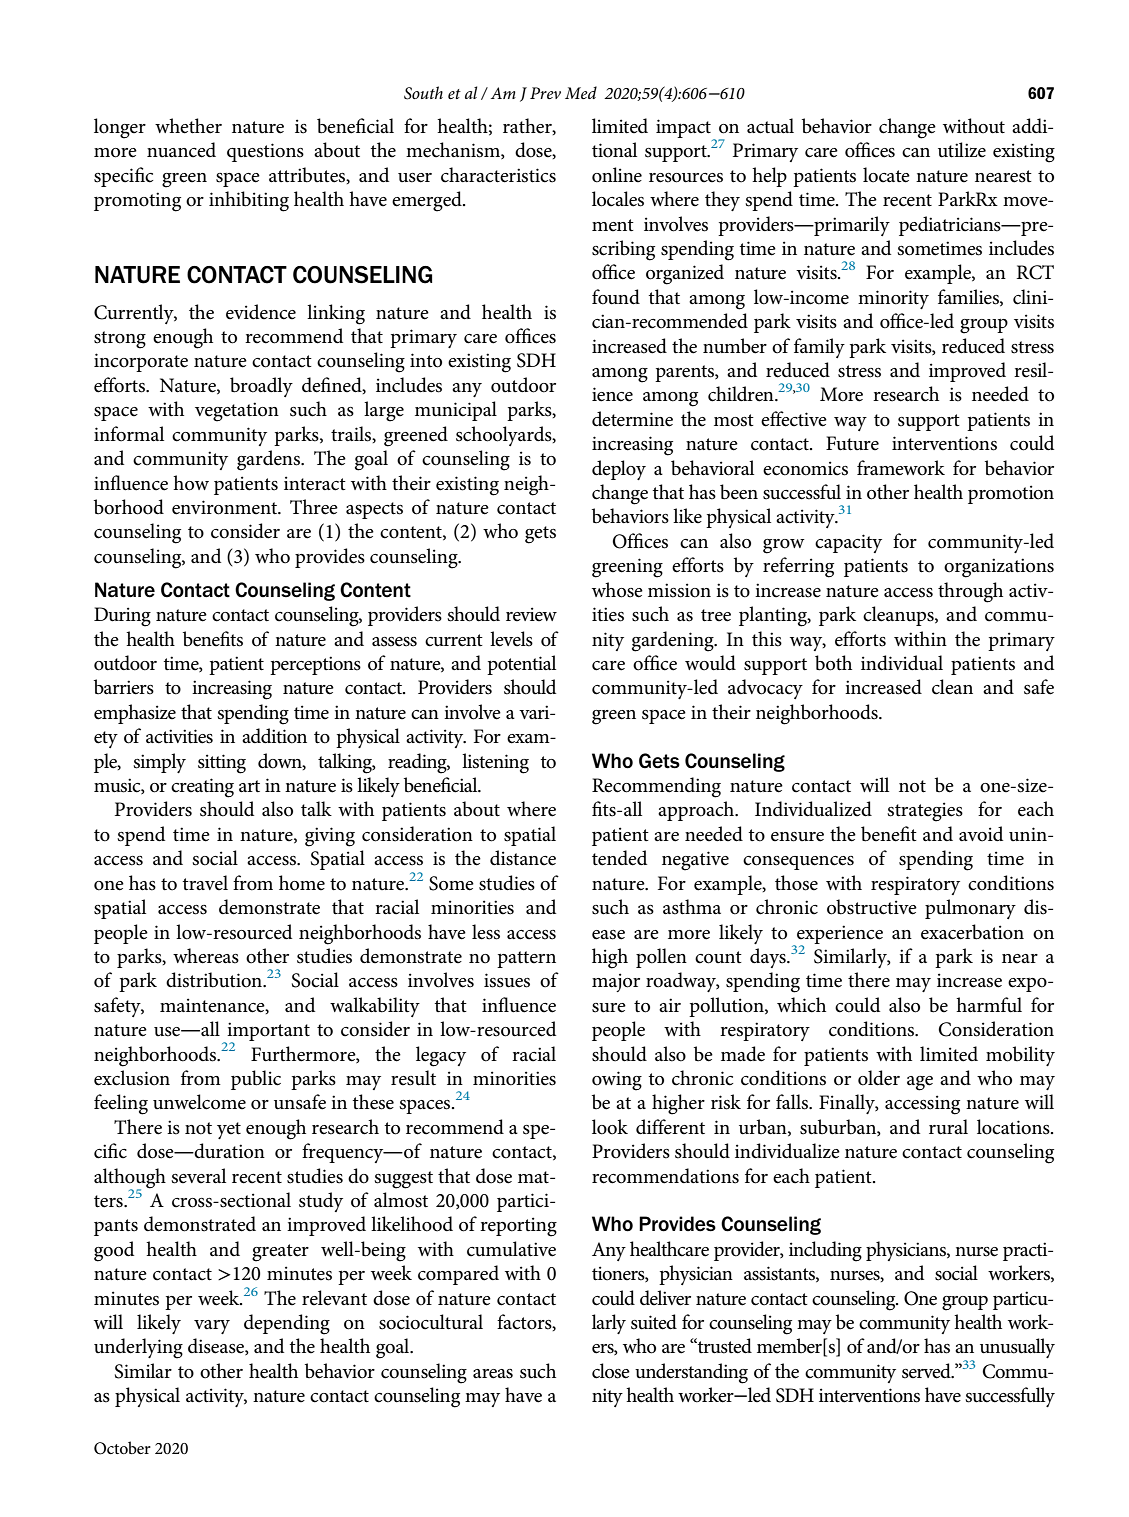 This document has width=1129, height=1517. I want to click on whether, so click(188, 126).
